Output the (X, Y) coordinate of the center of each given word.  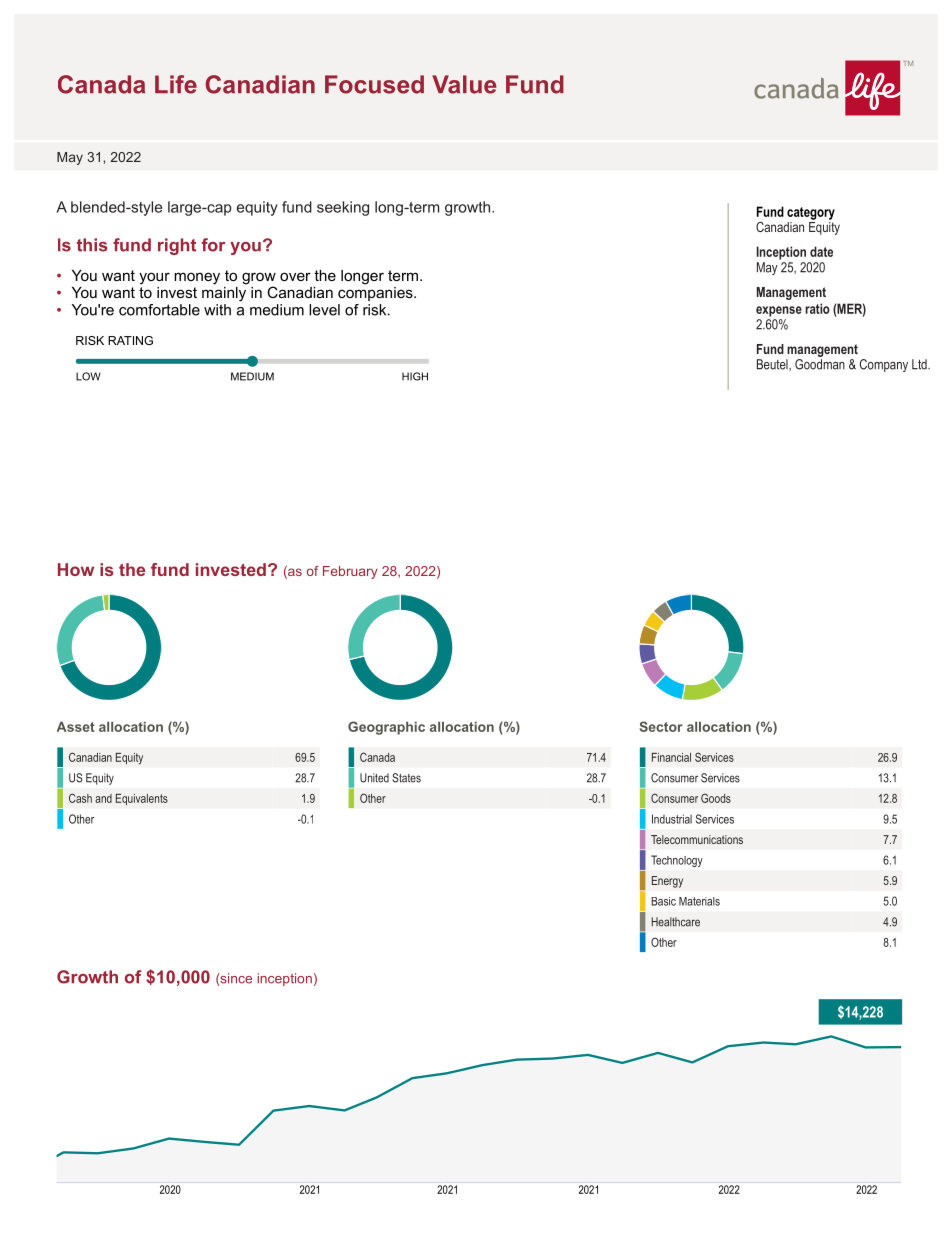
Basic (663, 901)
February (350, 572)
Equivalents (142, 799)
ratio (817, 308)
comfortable (159, 310)
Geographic (386, 728)
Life (176, 84)
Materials (699, 901)
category (811, 213)
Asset (76, 726)
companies (376, 292)
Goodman (820, 364)
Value (464, 84)
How (76, 569)
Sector (661, 726)
